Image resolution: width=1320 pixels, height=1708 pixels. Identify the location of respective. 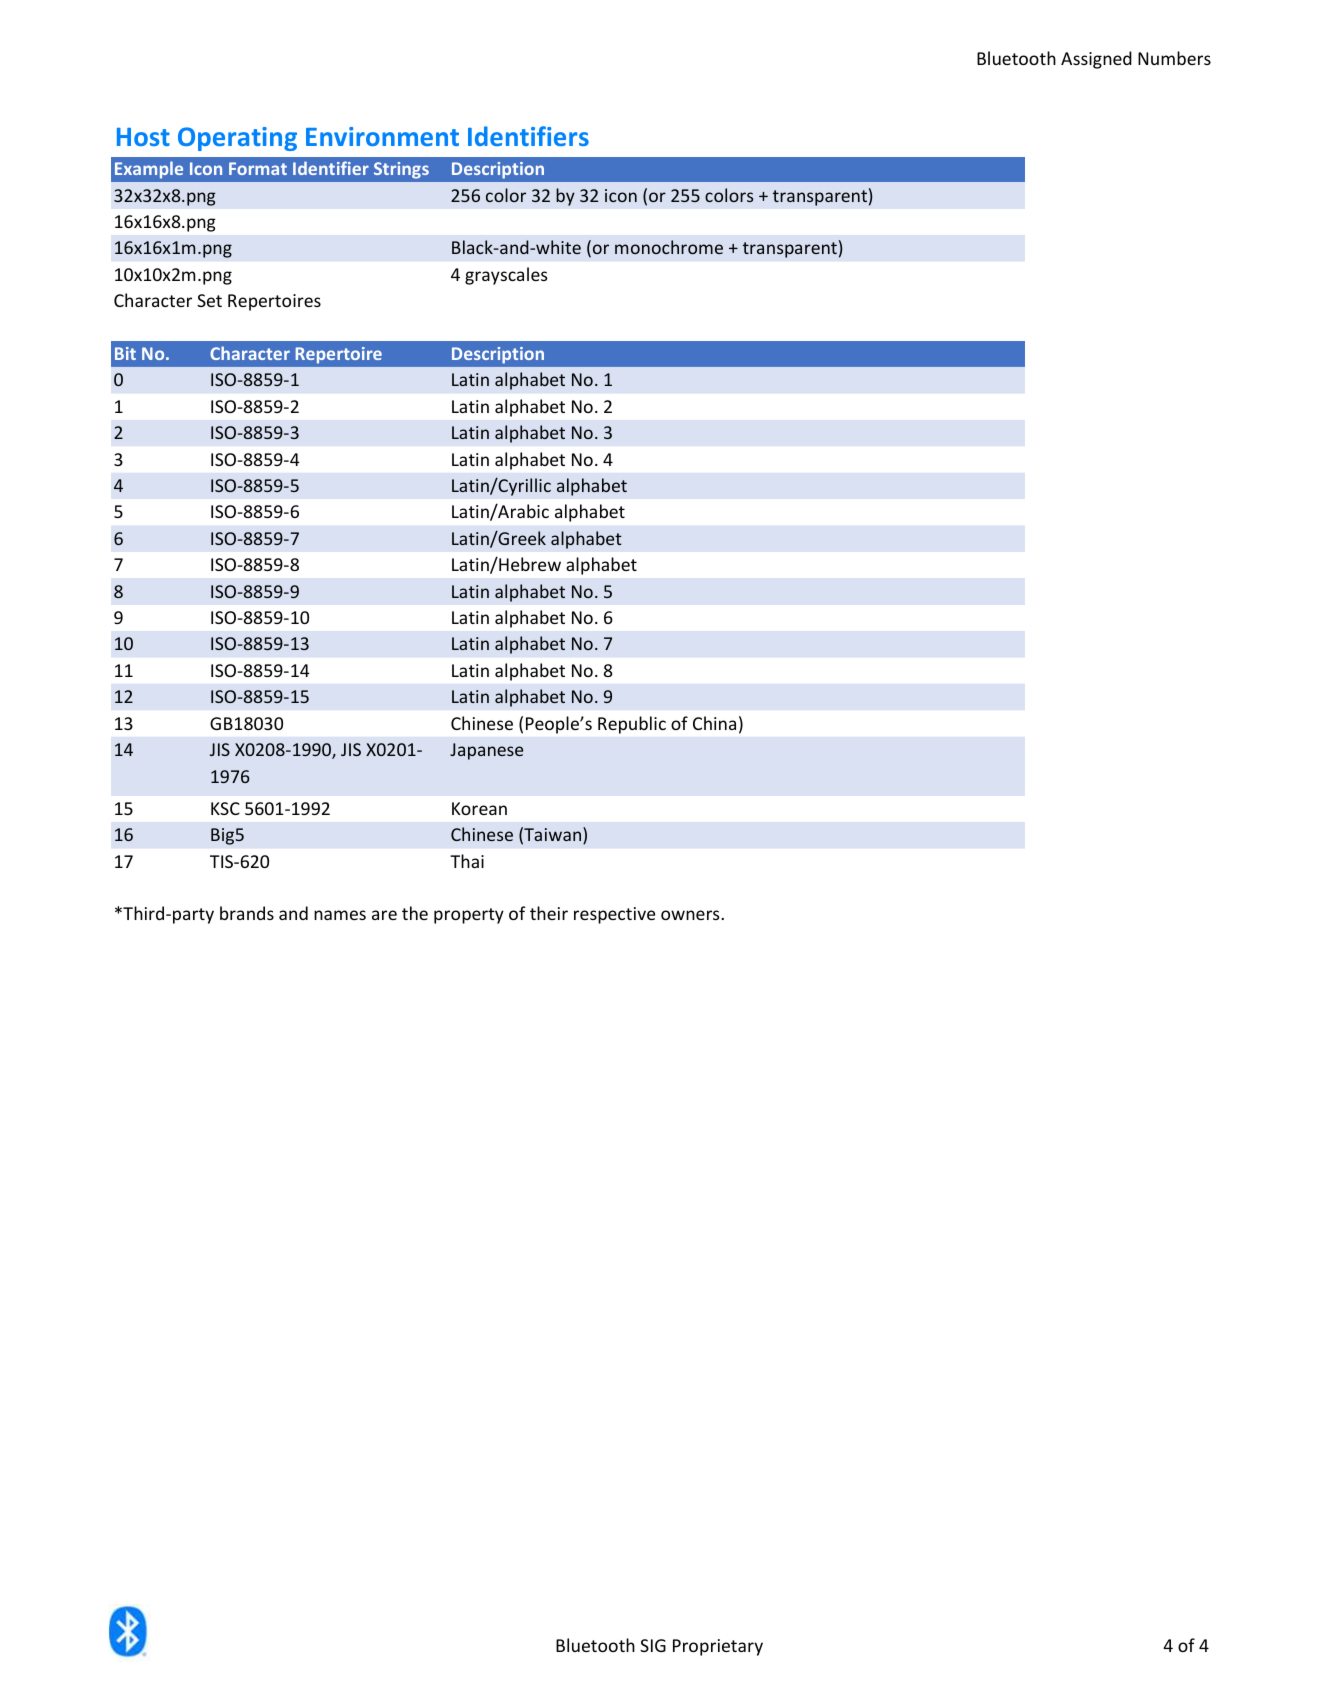
(614, 915).
